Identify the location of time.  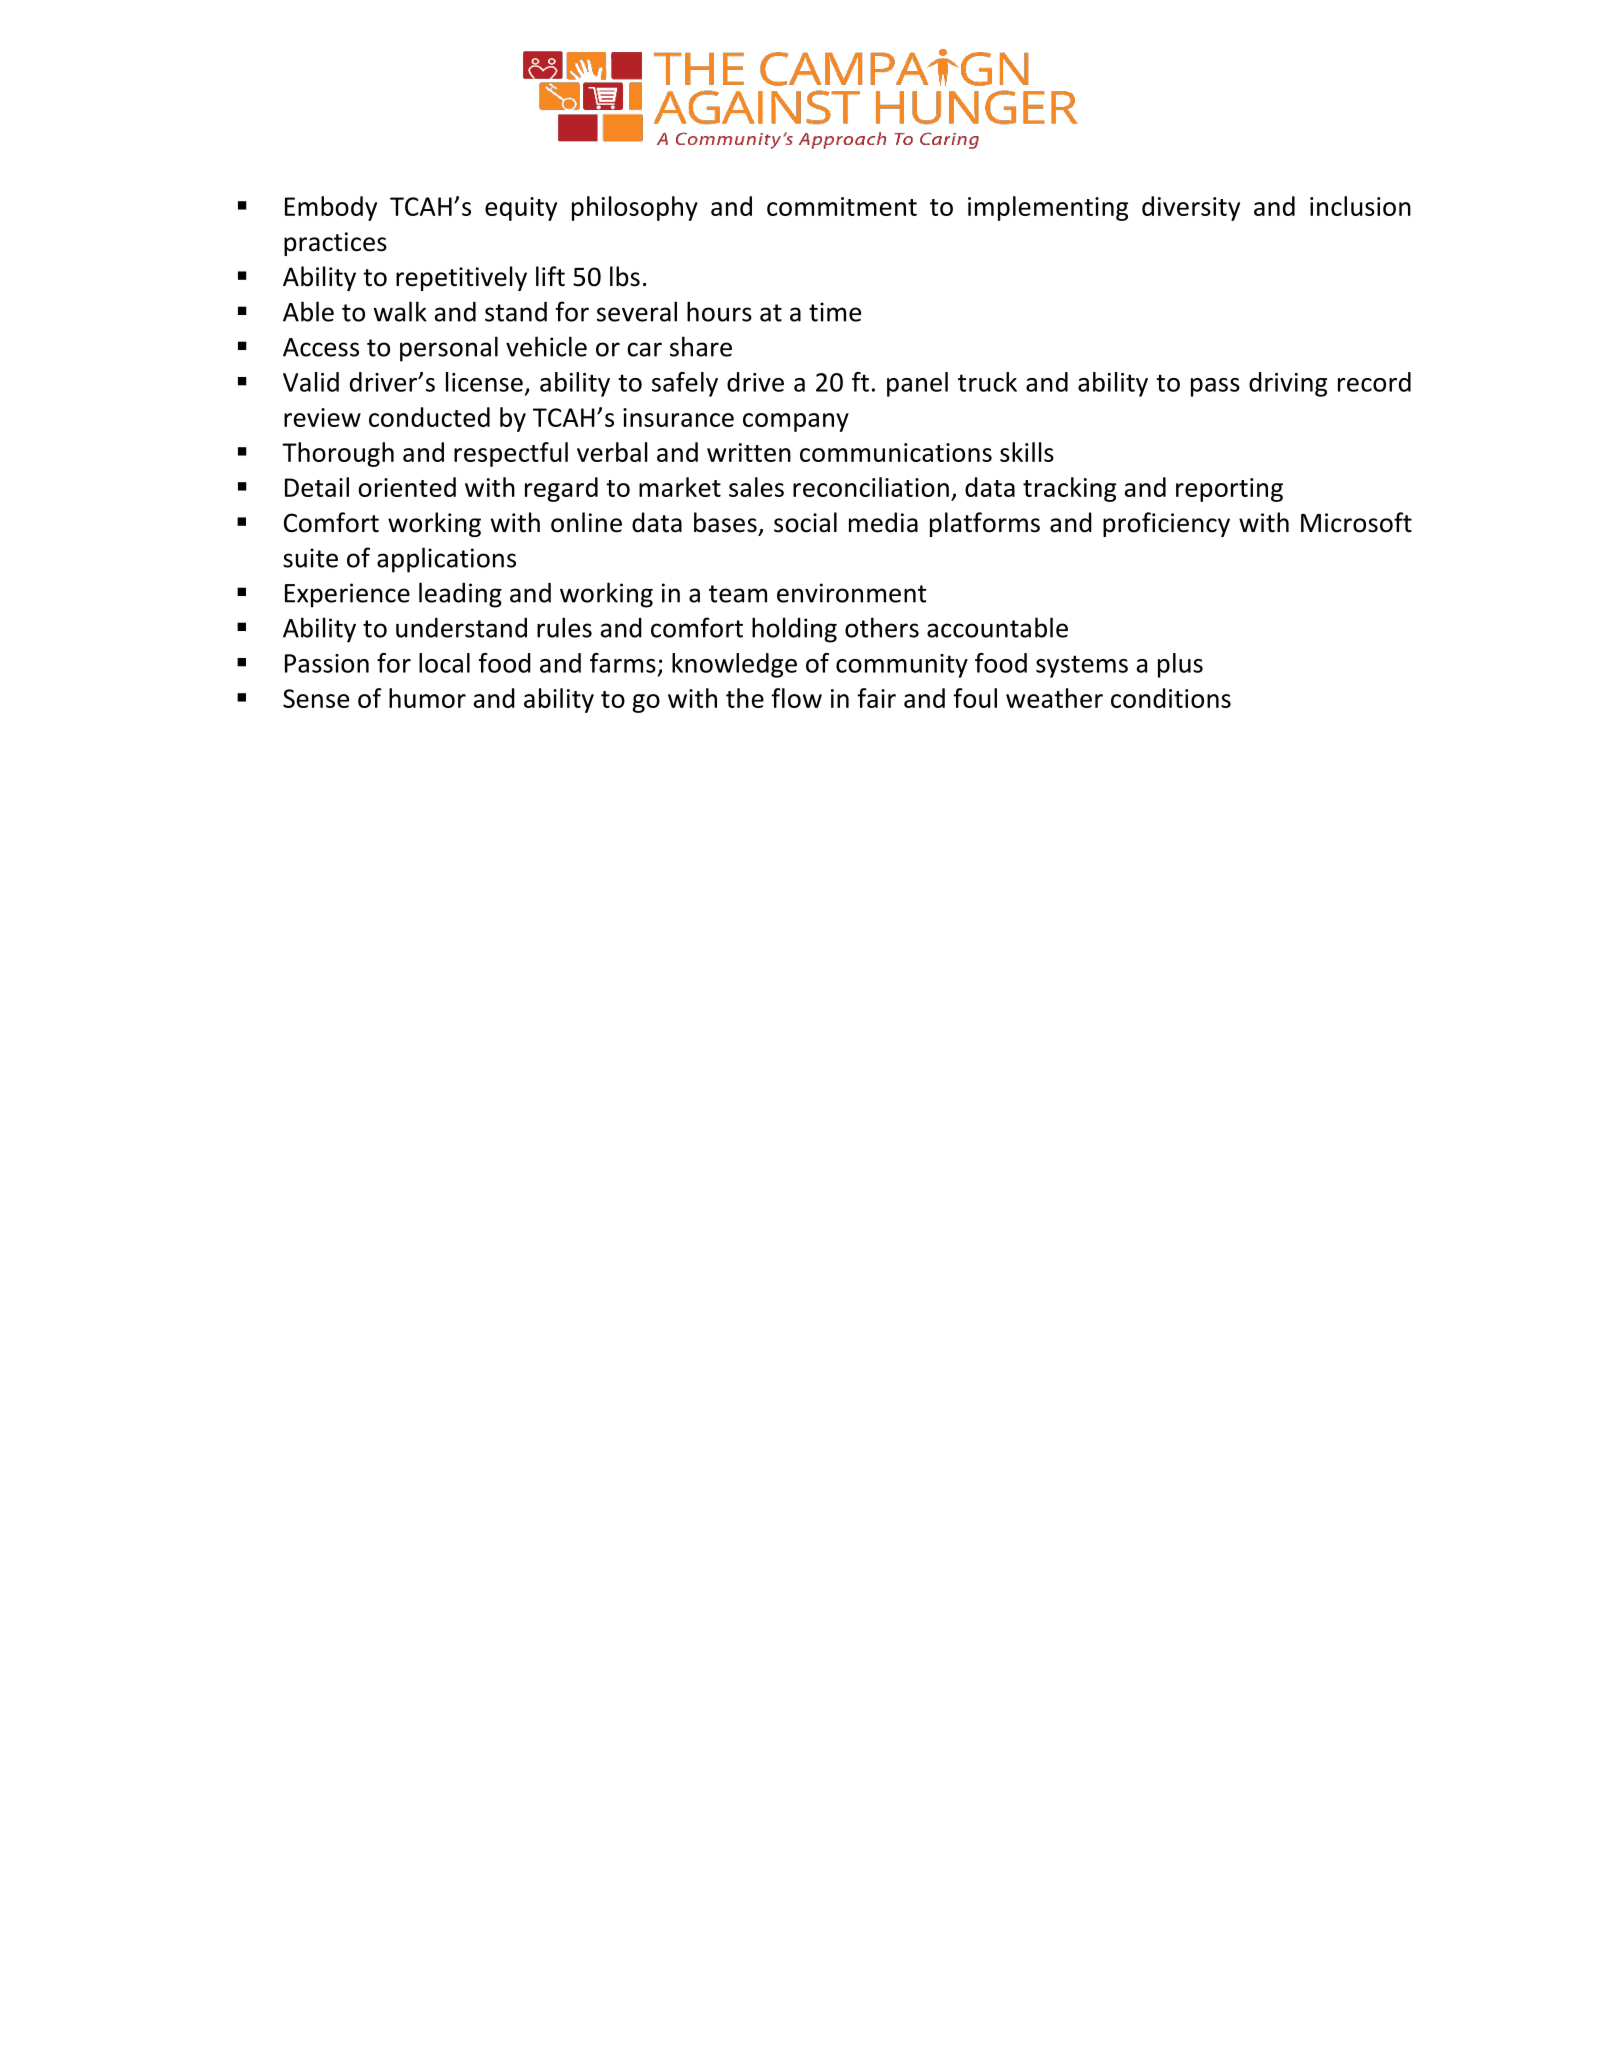
(835, 312).
